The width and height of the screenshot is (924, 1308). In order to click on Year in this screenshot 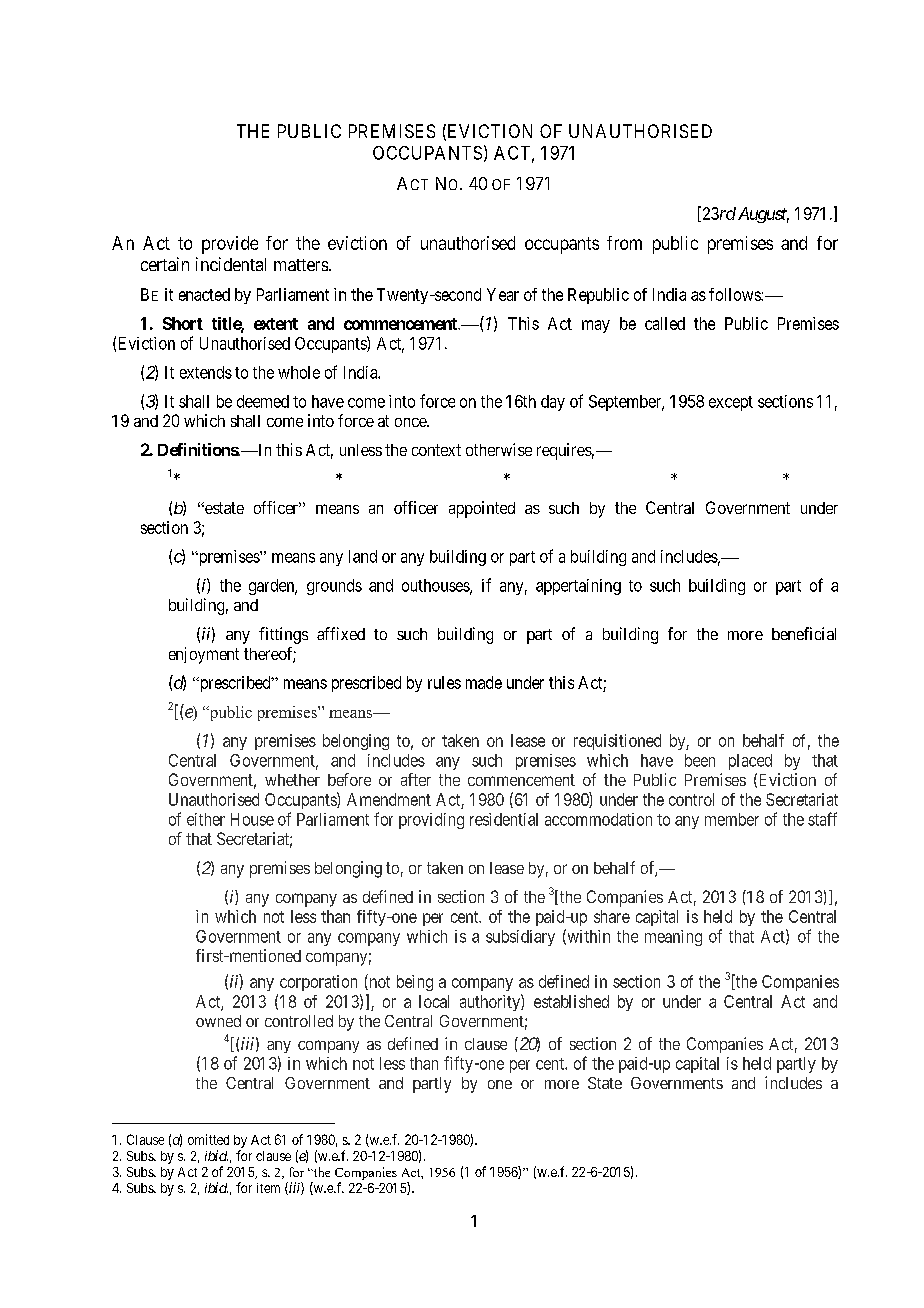, I will do `click(503, 294)`.
